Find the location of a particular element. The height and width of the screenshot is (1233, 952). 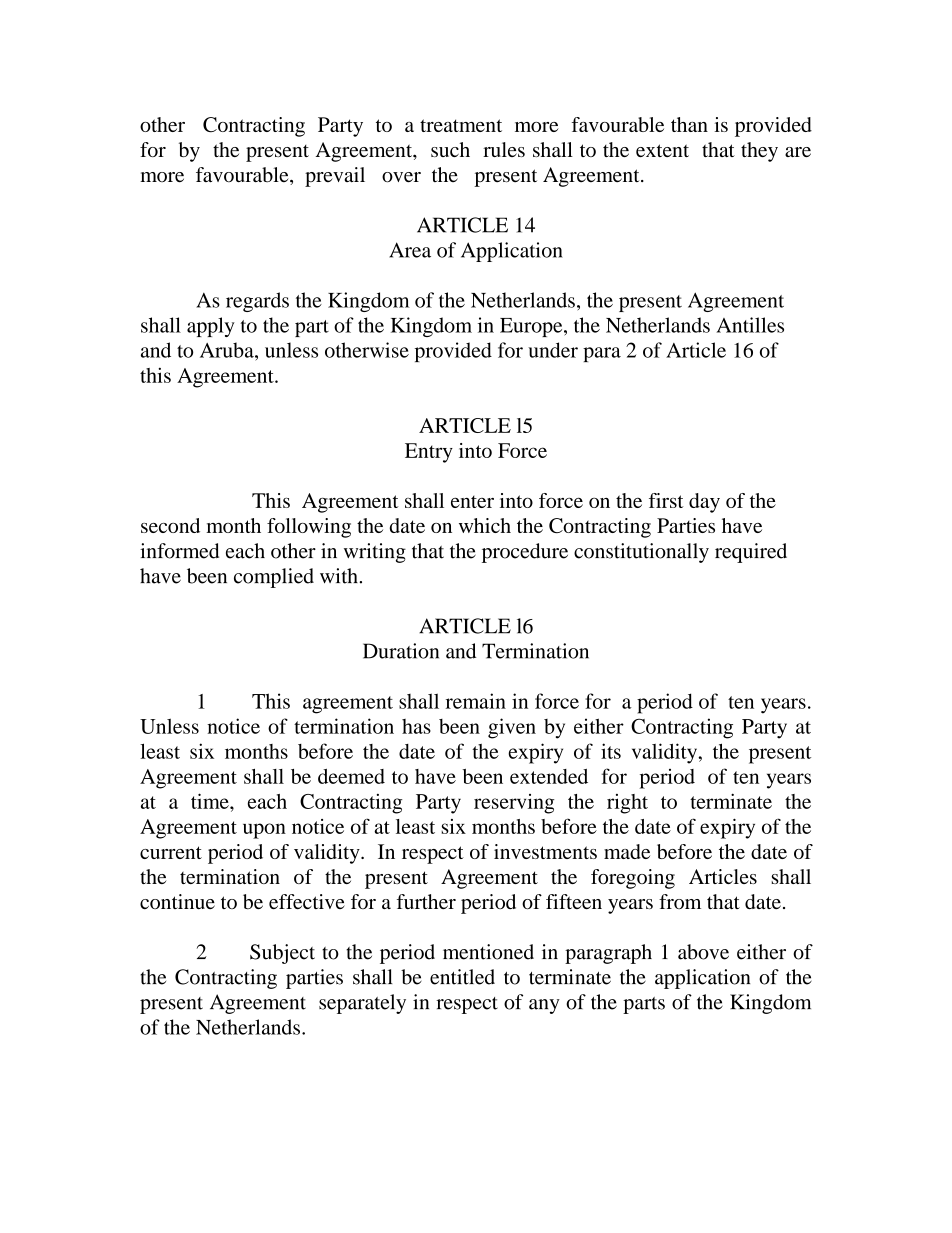

Subject is located at coordinates (282, 954).
